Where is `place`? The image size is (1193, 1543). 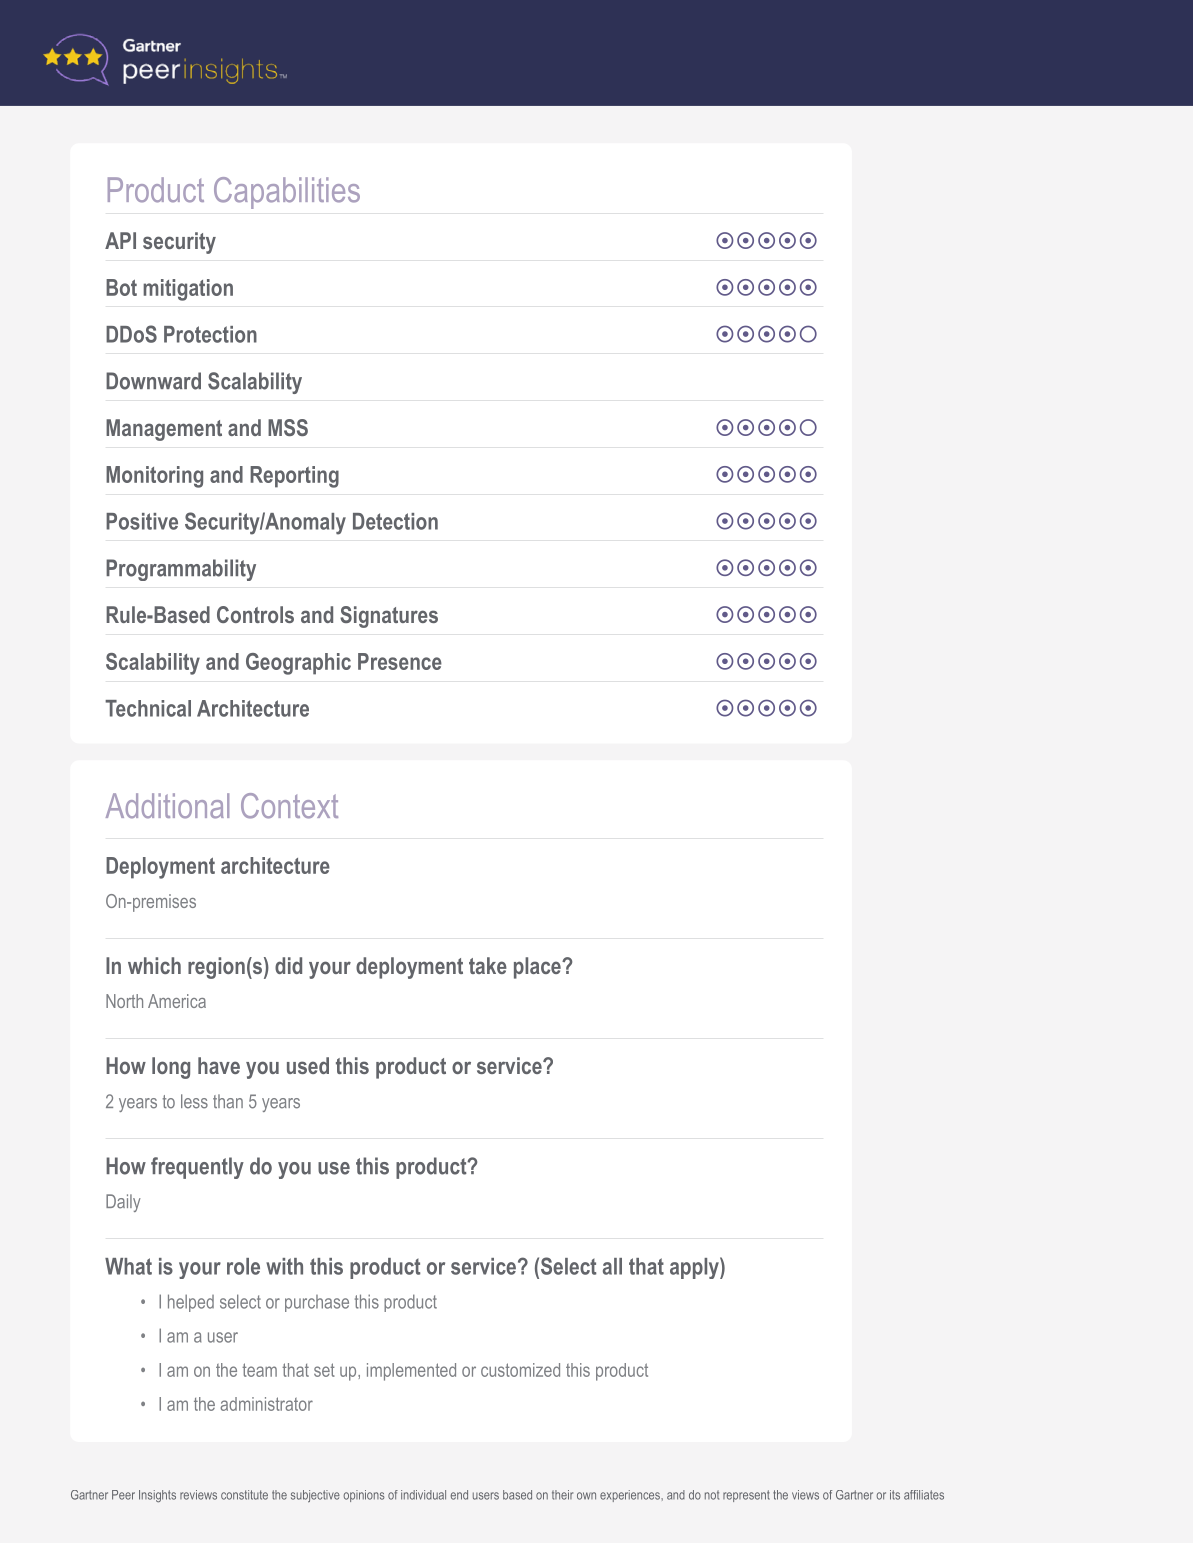 place is located at coordinates (538, 968).
